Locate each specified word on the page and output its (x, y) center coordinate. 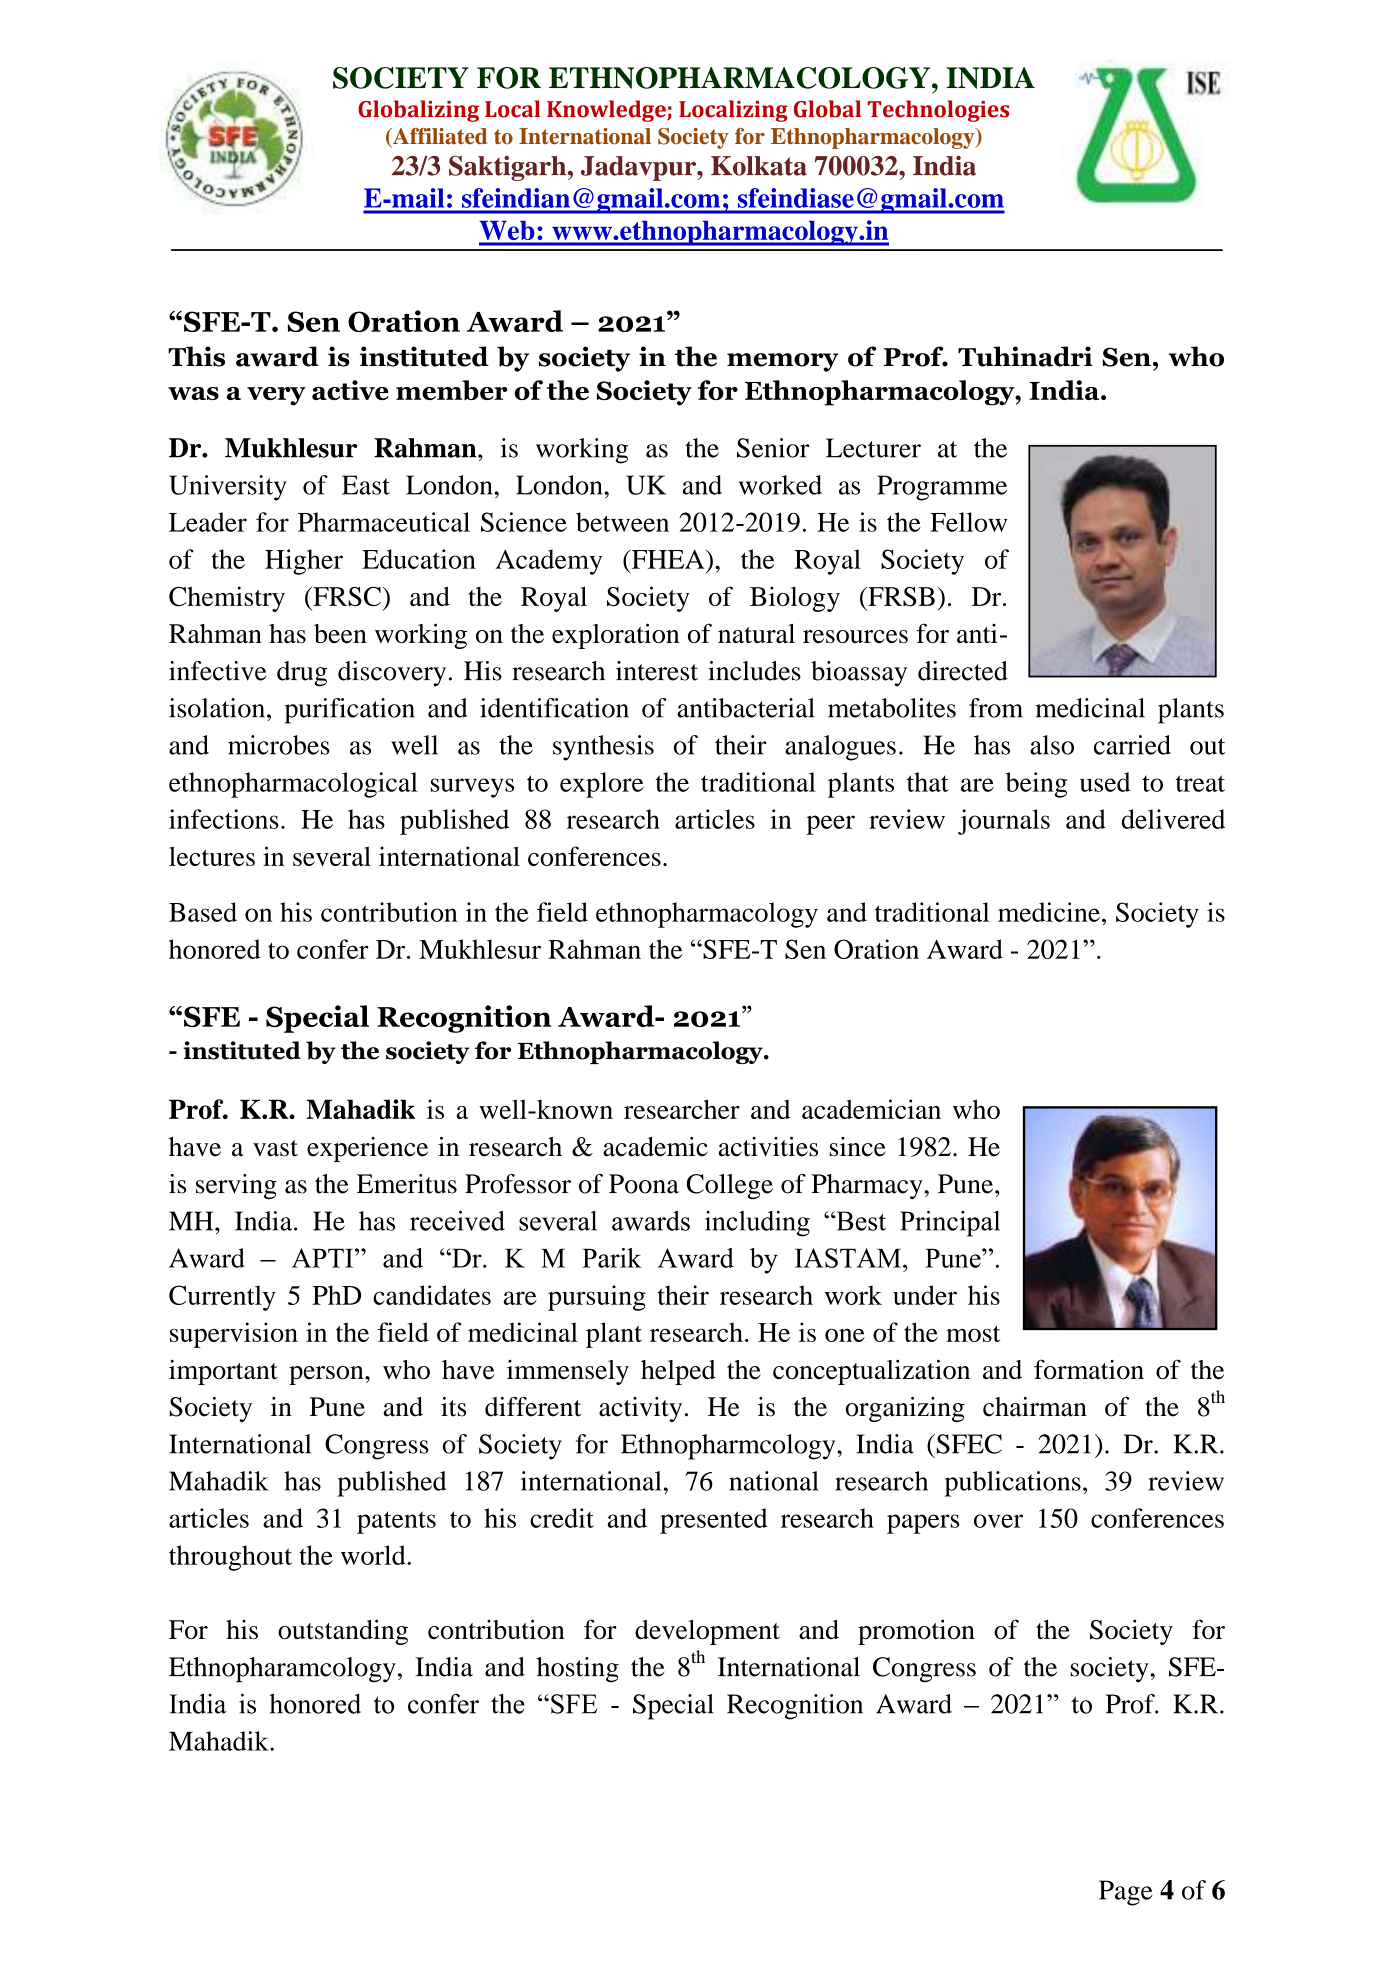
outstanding (343, 1632)
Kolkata (759, 166)
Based (203, 912)
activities (768, 1147)
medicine (1049, 912)
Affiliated (439, 136)
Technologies (938, 111)
